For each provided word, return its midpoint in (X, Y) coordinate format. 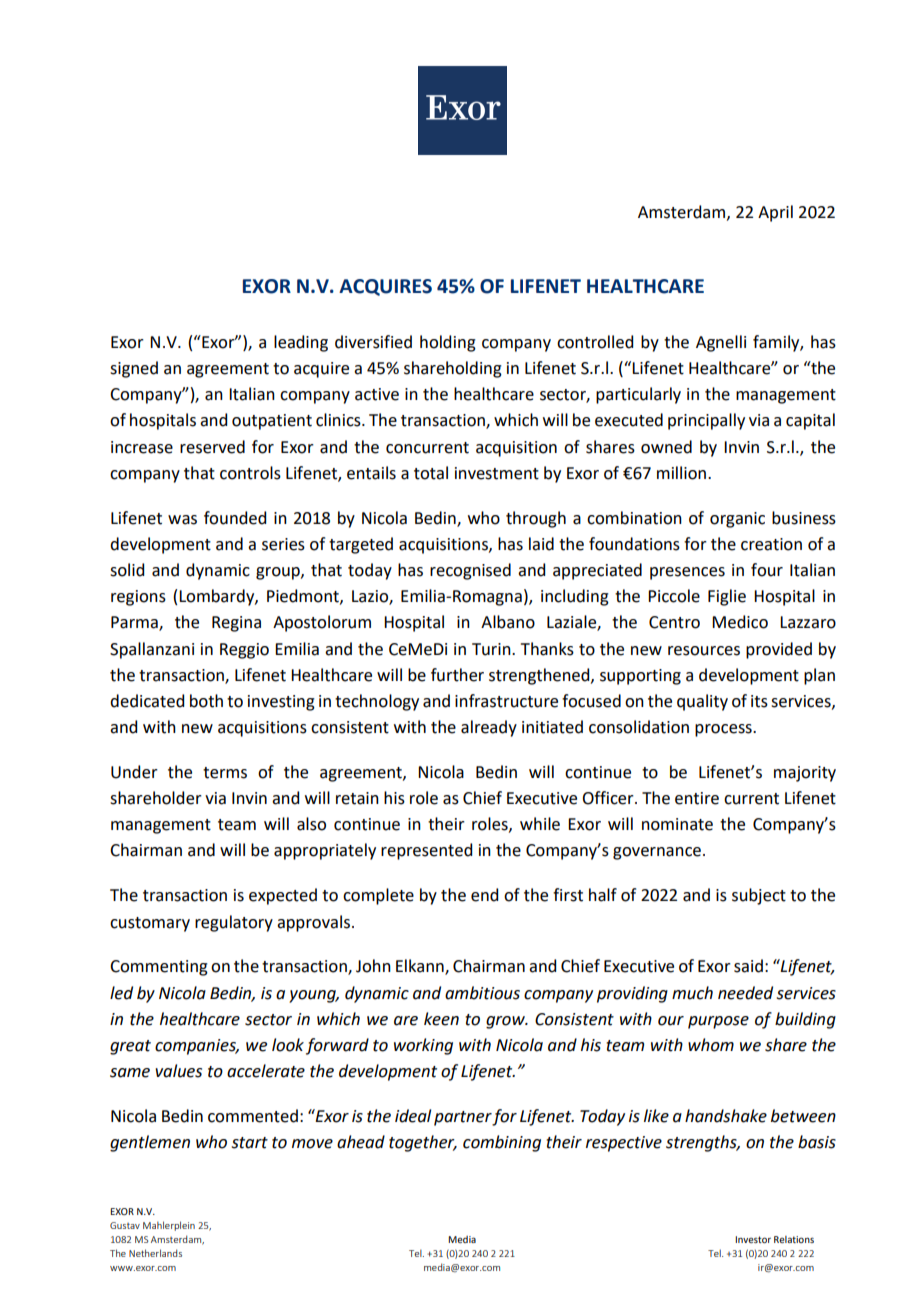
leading (301, 343)
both (206, 701)
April (775, 213)
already (489, 728)
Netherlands (155, 1253)
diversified (373, 342)
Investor (753, 1239)
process (724, 730)
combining (502, 1143)
